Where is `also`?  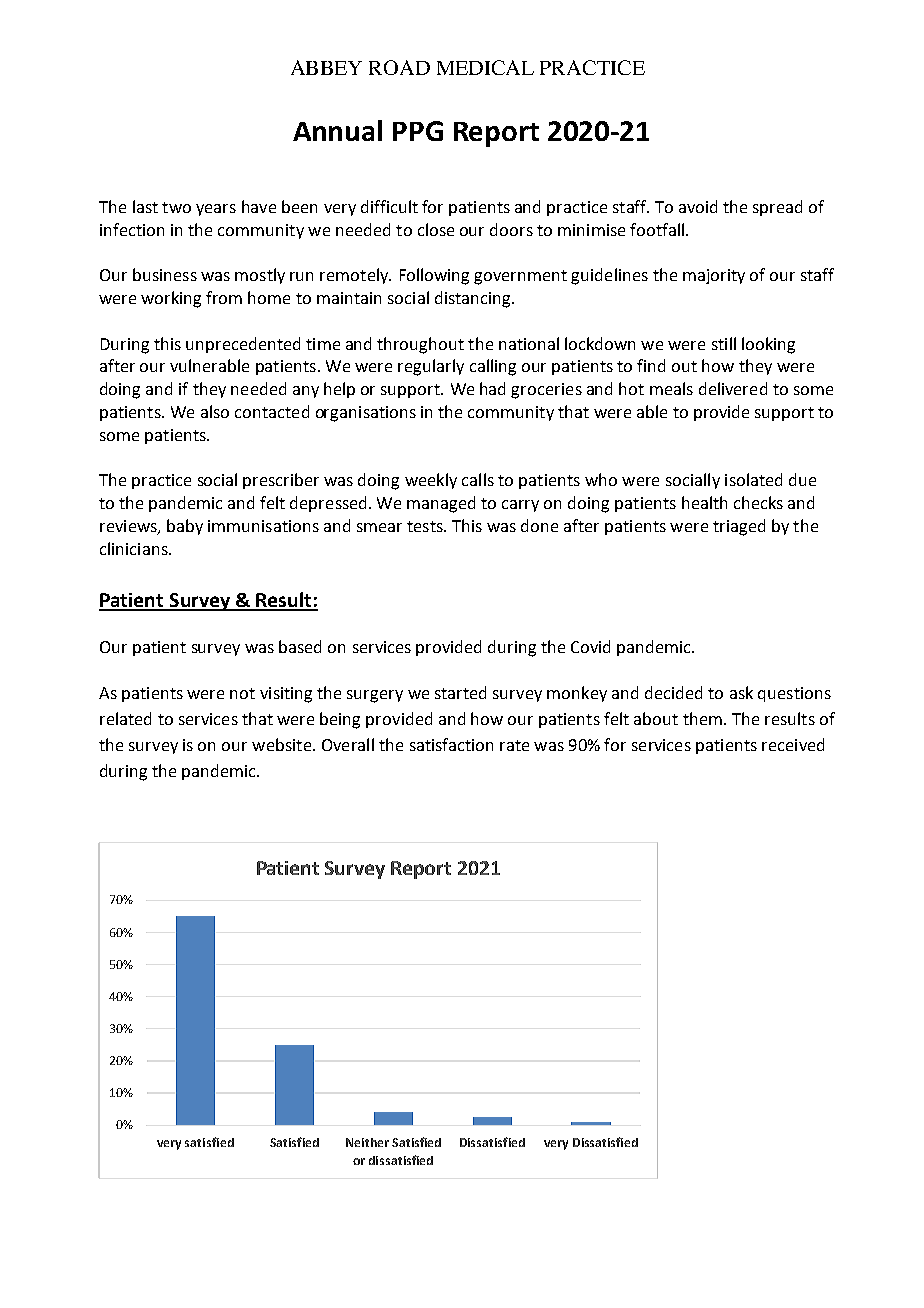
also is located at coordinates (215, 411).
